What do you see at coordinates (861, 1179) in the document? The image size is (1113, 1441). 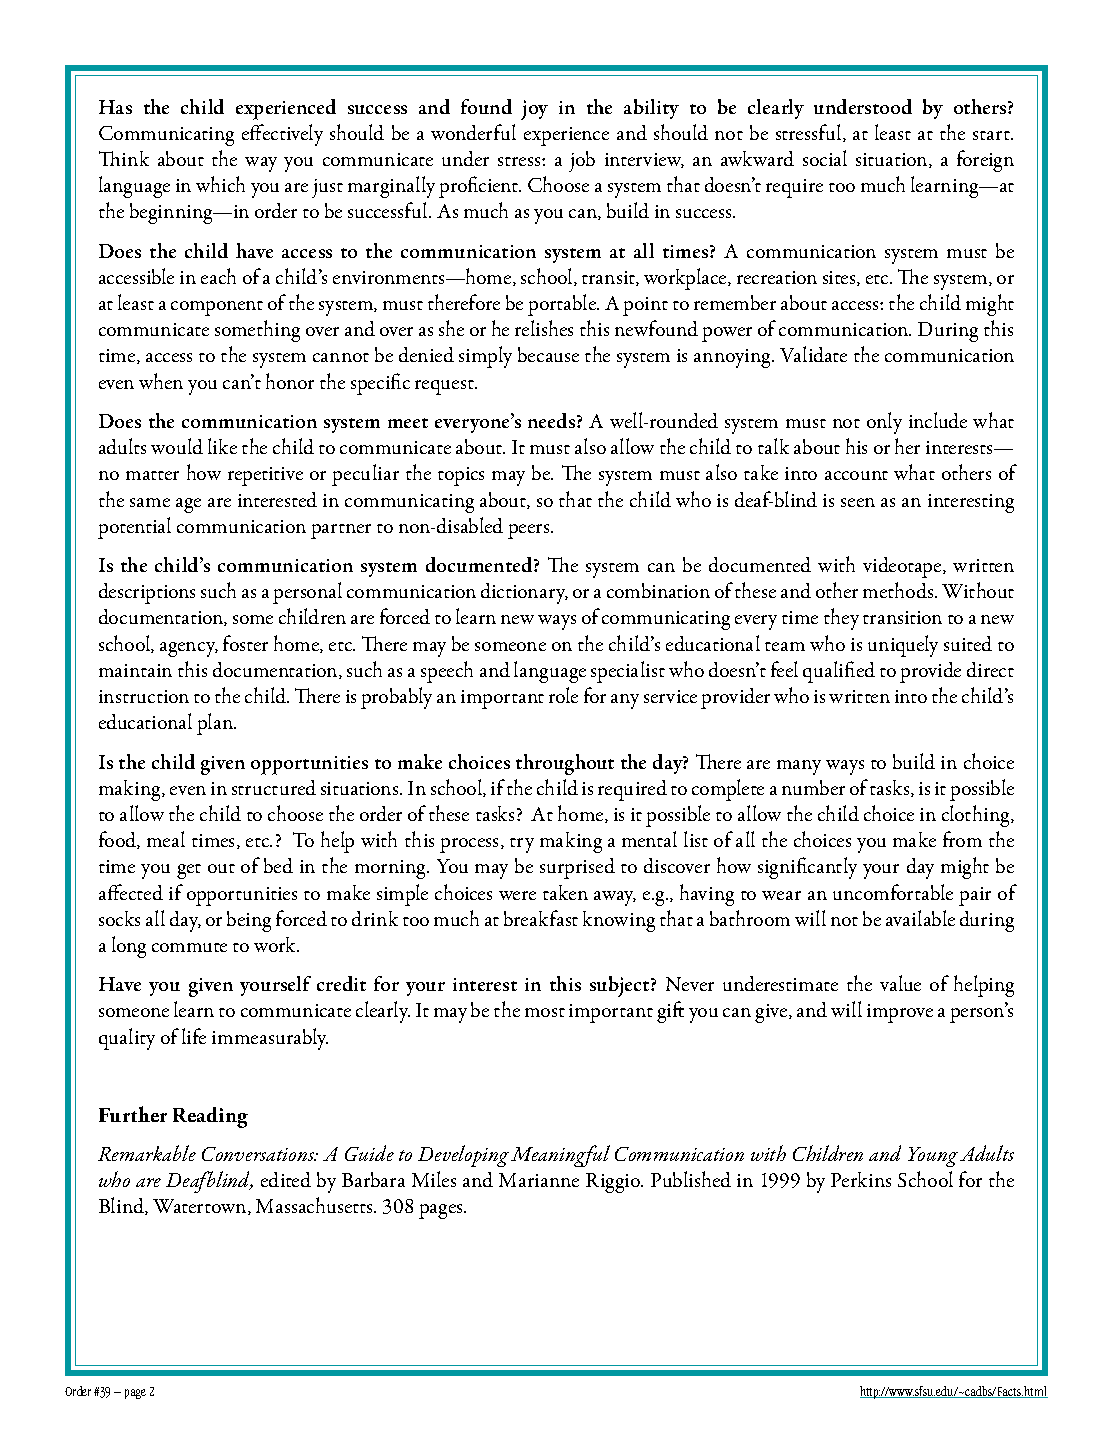 I see `Perkins` at bounding box center [861, 1179].
